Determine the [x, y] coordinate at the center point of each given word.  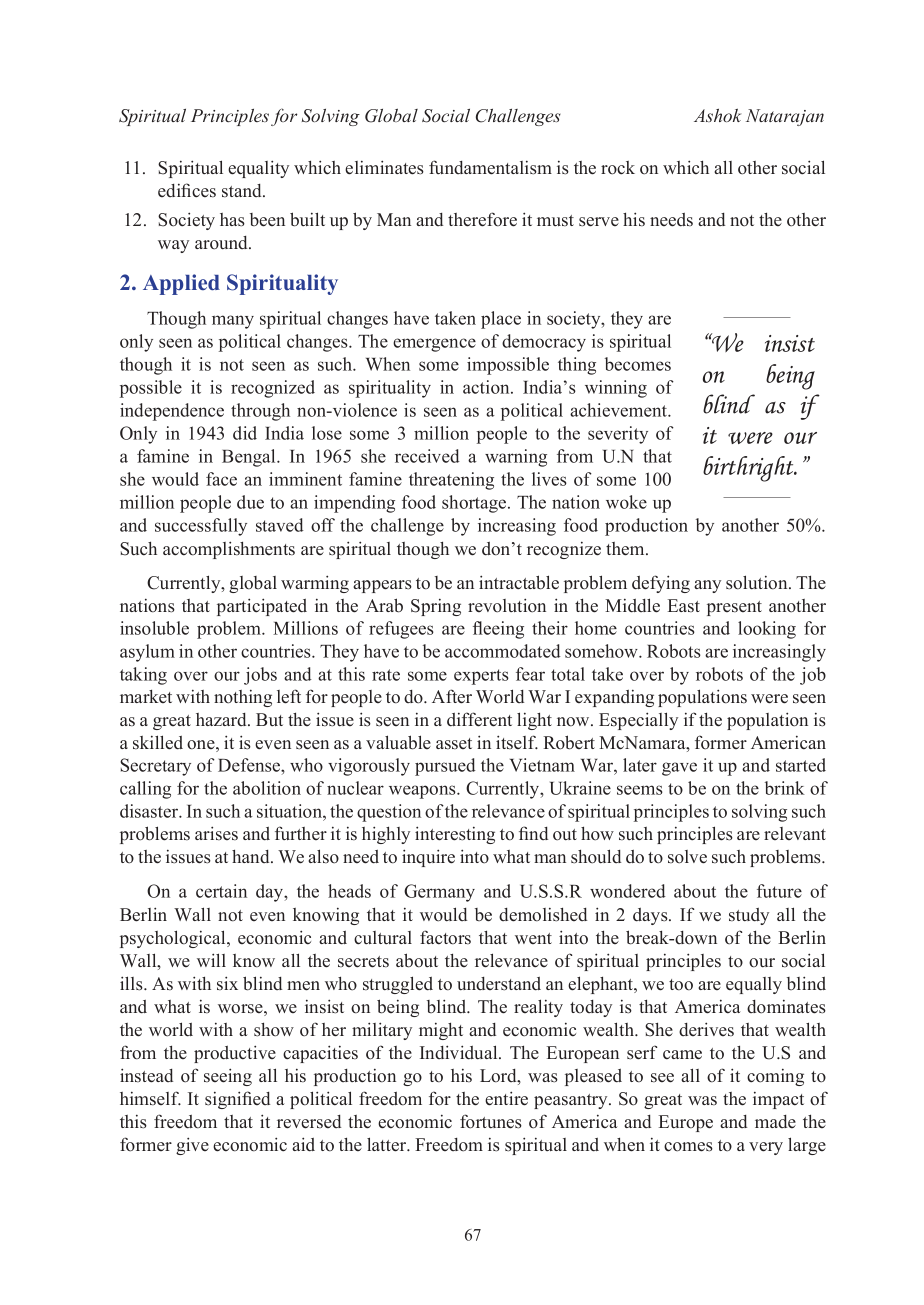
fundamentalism [490, 167]
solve [687, 857]
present [734, 608]
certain [221, 891]
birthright [749, 469]
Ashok [717, 115]
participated [262, 607]
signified [237, 1100]
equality [258, 169]
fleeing [498, 630]
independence [172, 412]
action [487, 387]
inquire [428, 858]
